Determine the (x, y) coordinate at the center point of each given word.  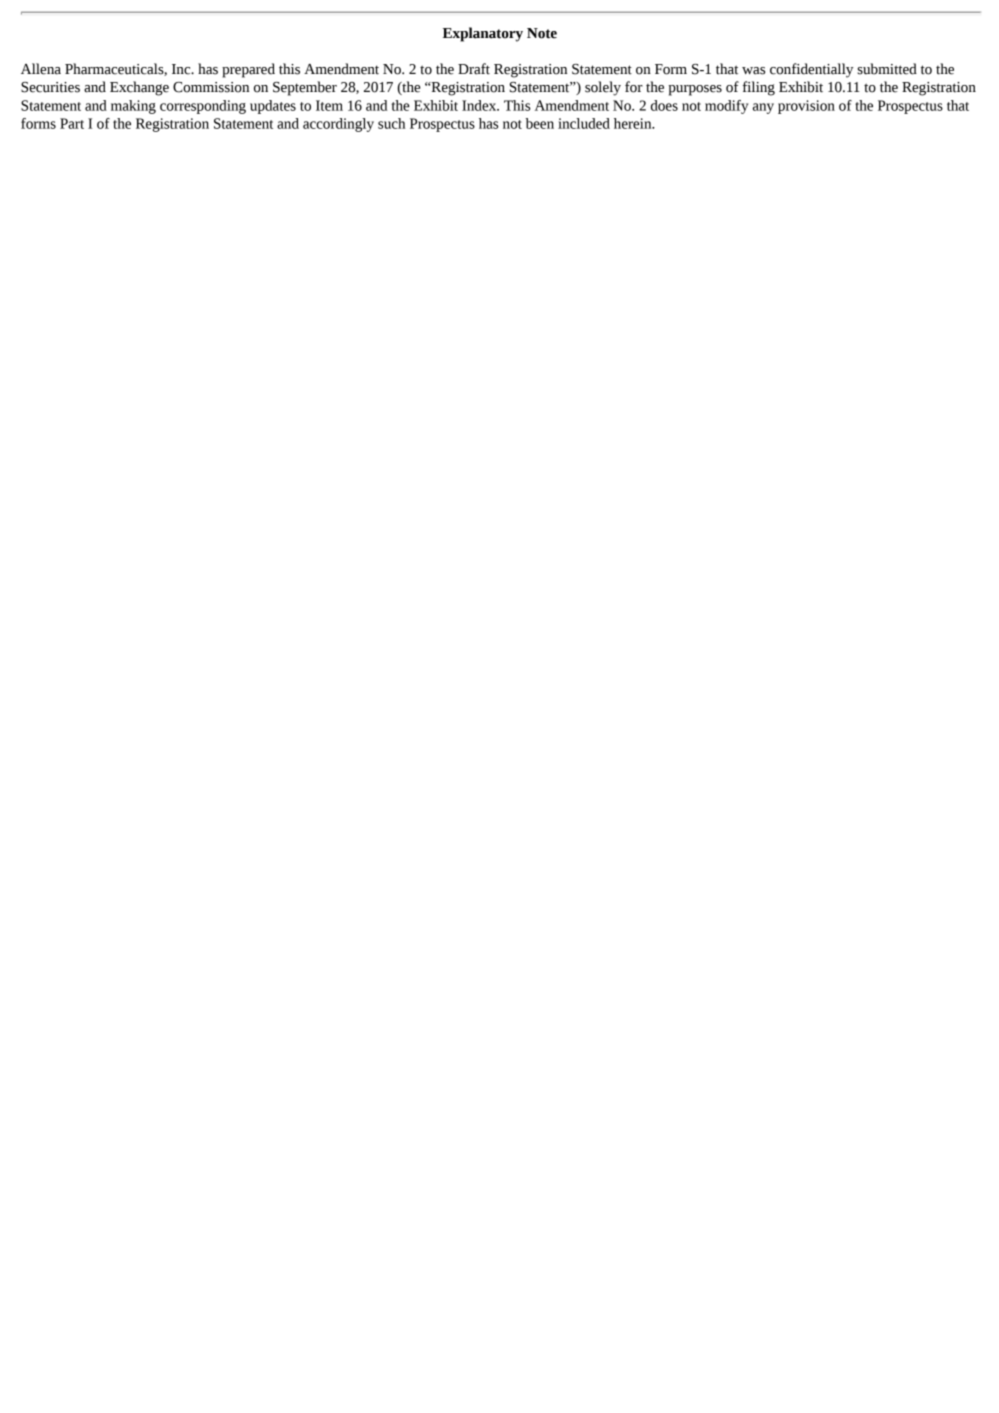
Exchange (139, 88)
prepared (248, 70)
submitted (887, 69)
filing (759, 88)
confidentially (811, 70)
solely (603, 88)
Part (72, 123)
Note (542, 33)
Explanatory (483, 34)
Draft (474, 69)
